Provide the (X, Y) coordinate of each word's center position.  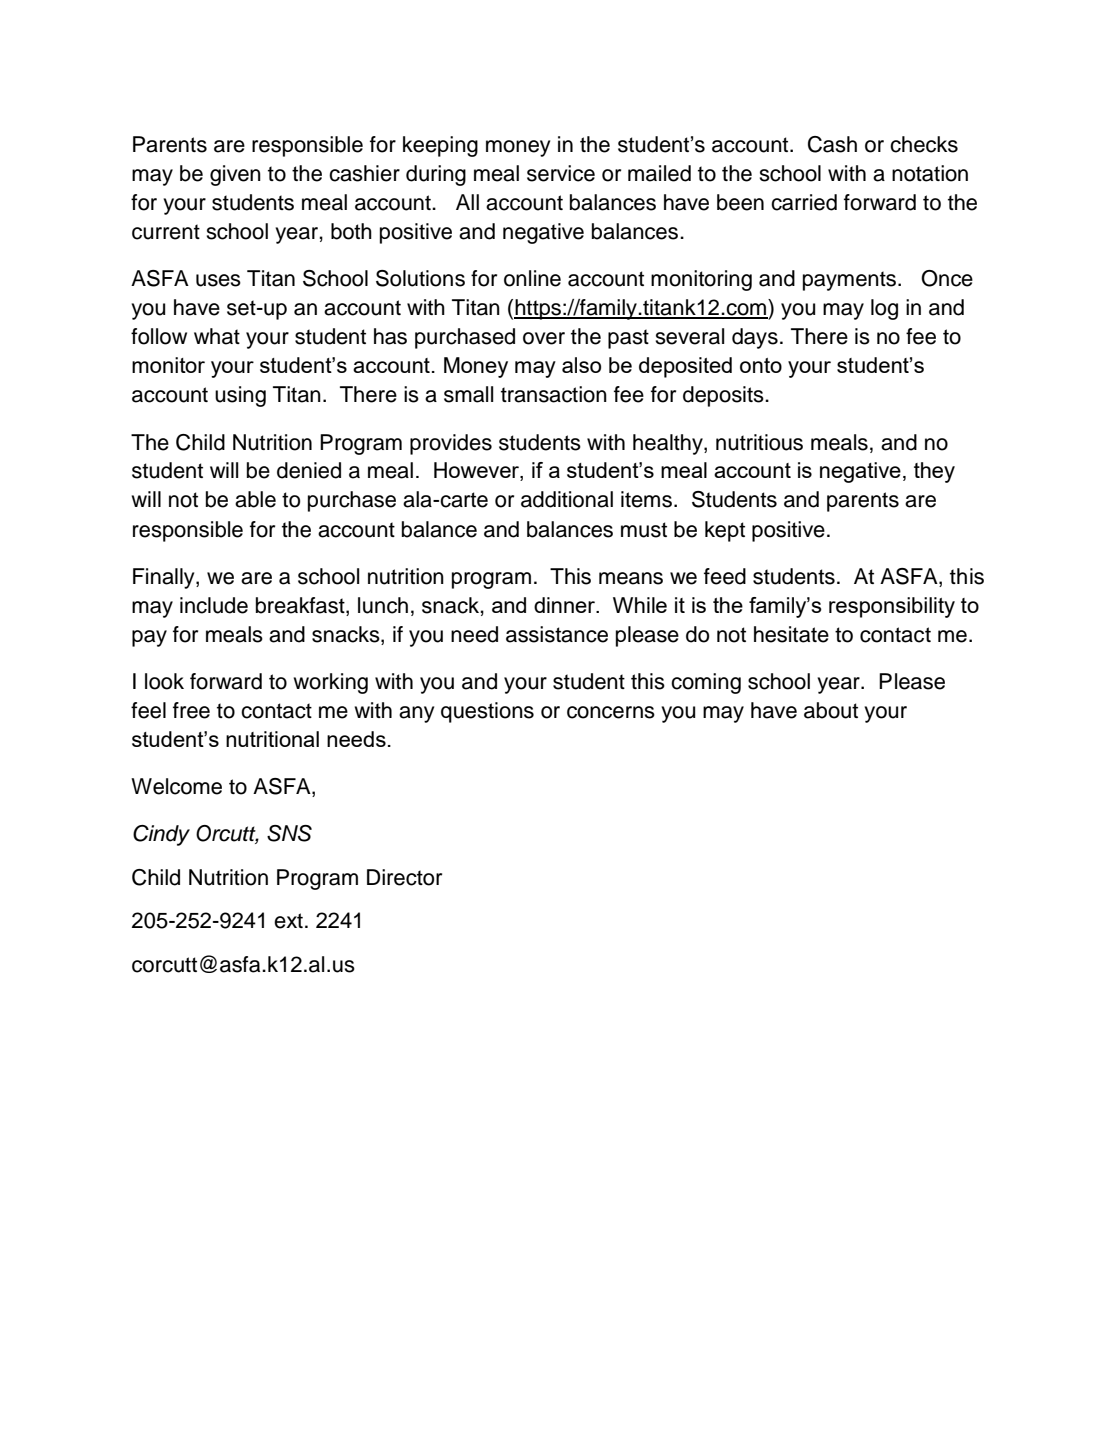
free (191, 710)
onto (761, 365)
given (235, 175)
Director (404, 877)
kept (725, 531)
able (255, 499)
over (544, 338)
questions (487, 712)
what (217, 336)
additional (567, 499)
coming (706, 683)
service (561, 173)
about (831, 710)
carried (804, 202)
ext (288, 921)
